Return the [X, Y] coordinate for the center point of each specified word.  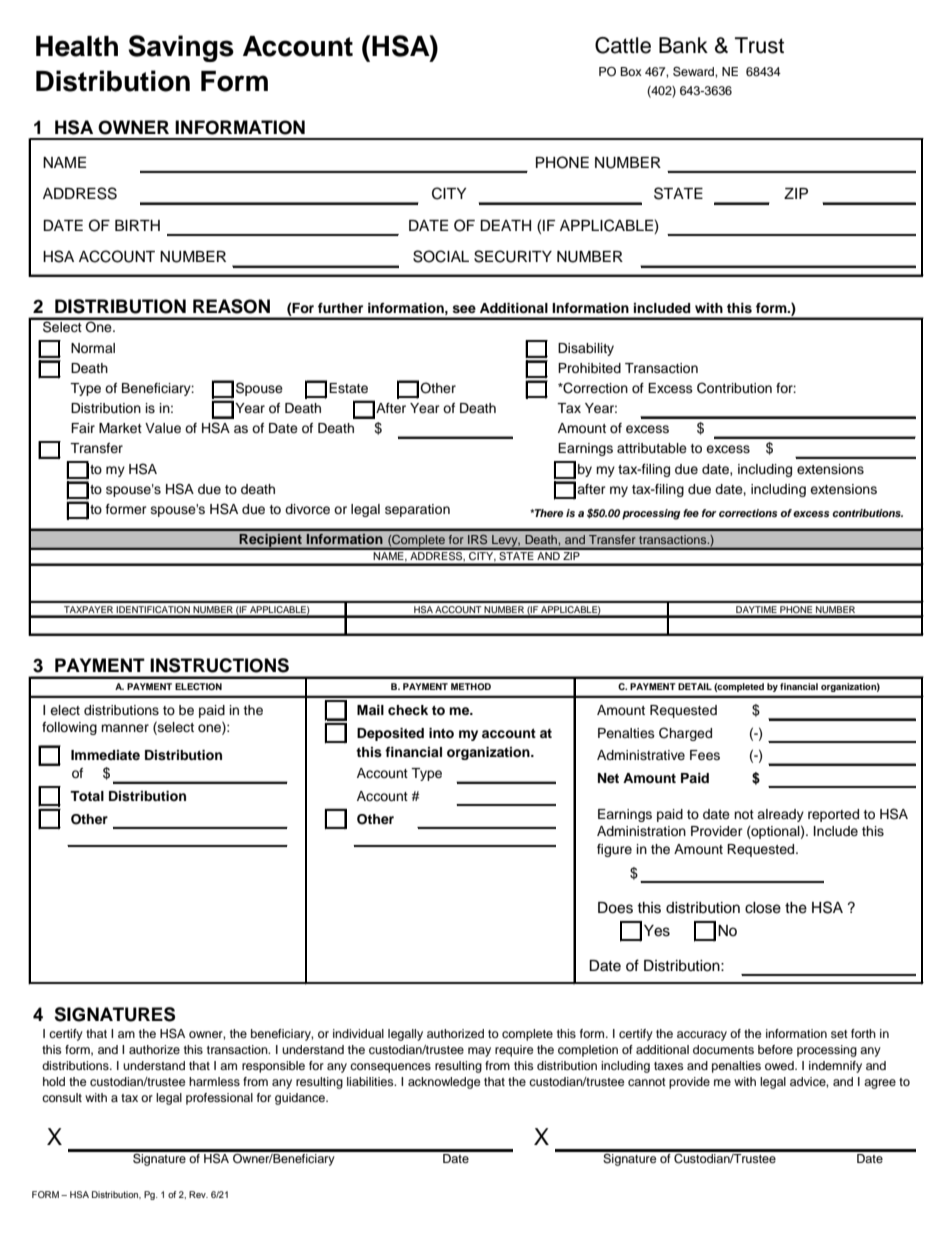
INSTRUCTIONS [219, 665]
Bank [683, 45]
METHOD [471, 686]
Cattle [623, 45]
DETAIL [695, 686]
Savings [181, 48]
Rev [198, 1194]
